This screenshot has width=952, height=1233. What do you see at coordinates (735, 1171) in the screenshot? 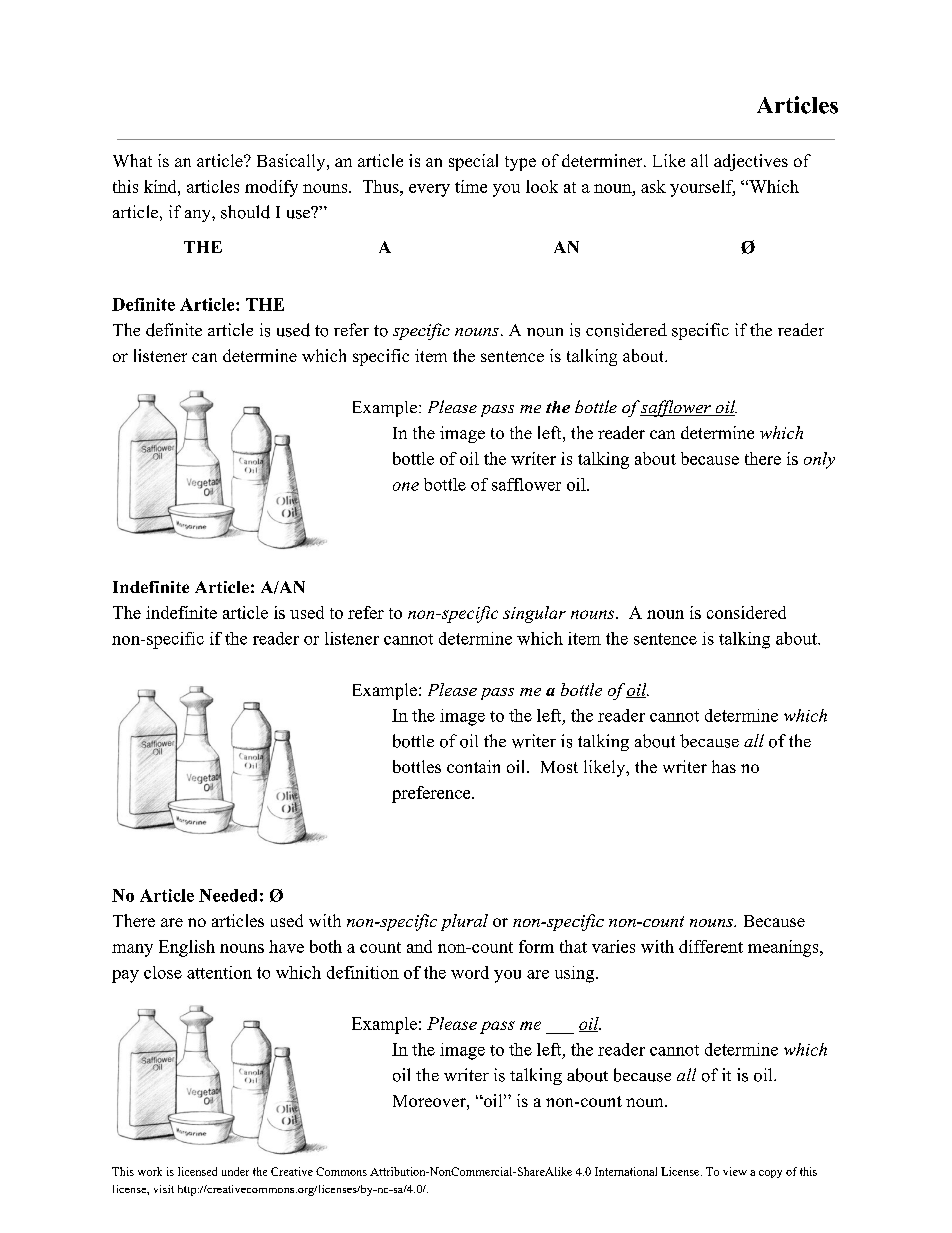
I see `view` at bounding box center [735, 1171].
